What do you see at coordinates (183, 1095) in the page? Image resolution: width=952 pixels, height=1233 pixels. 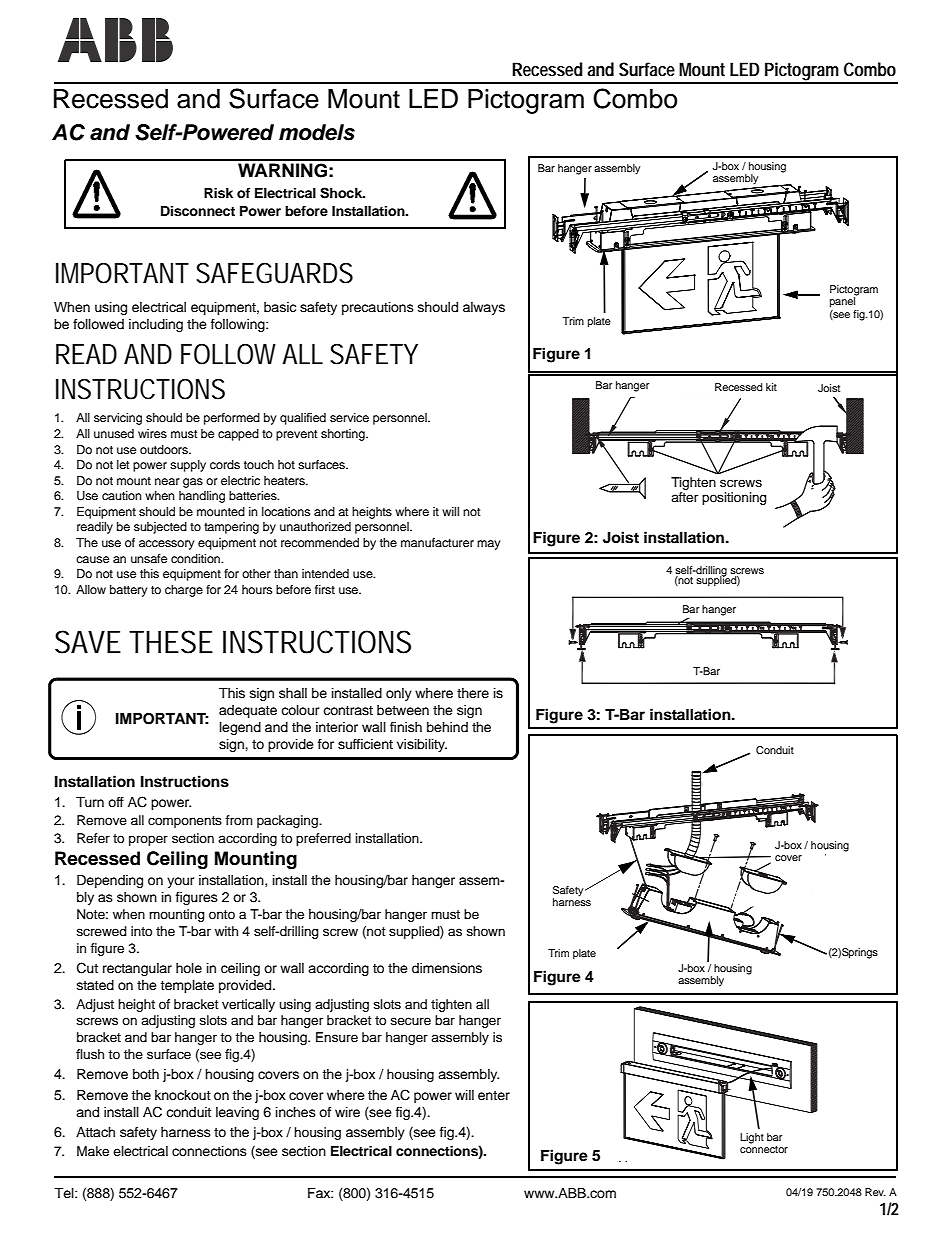 I see `knockout` at bounding box center [183, 1095].
